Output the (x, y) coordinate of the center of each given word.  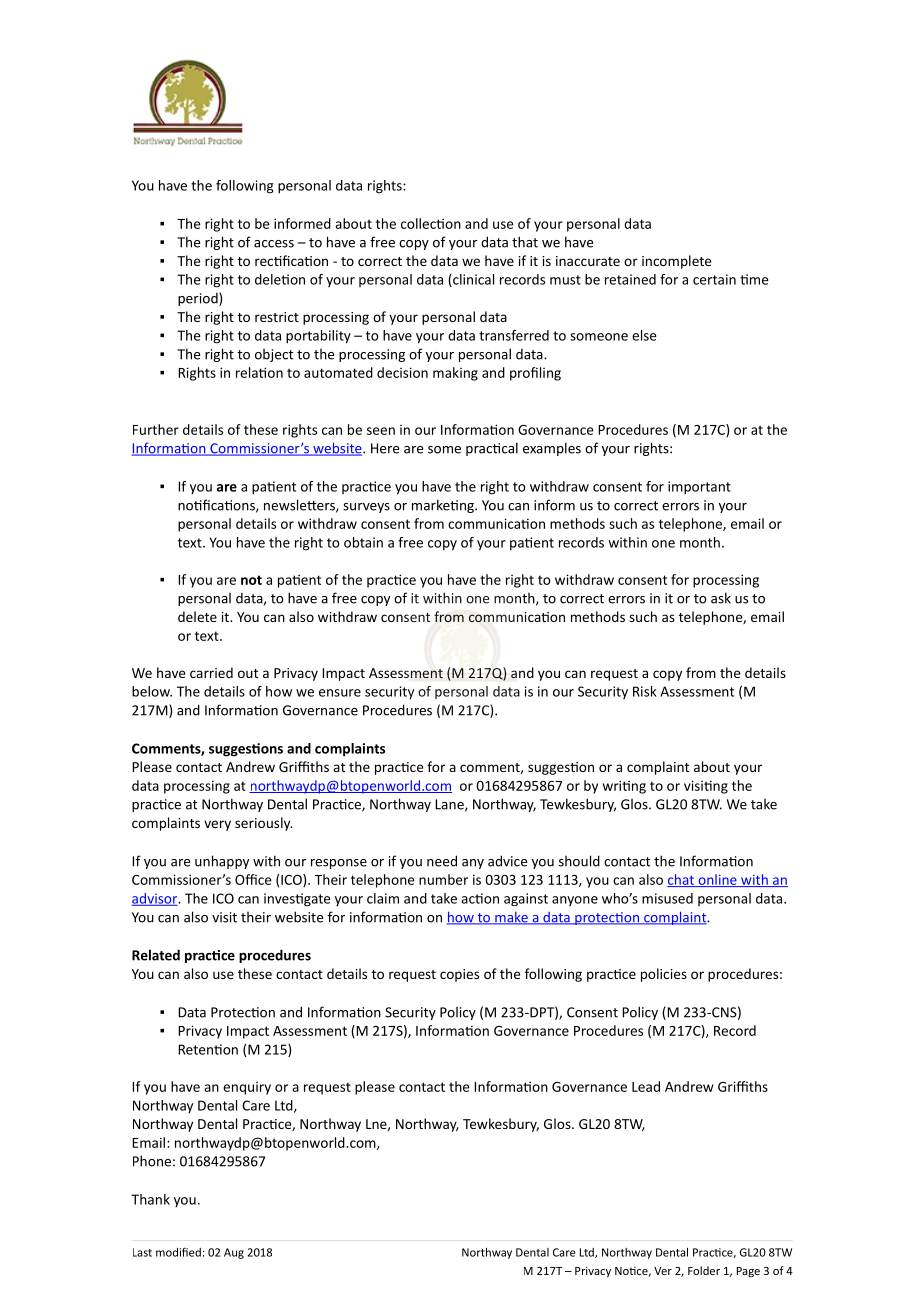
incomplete (676, 262)
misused (667, 898)
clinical (472, 280)
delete (197, 616)
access (274, 244)
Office (253, 879)
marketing (444, 506)
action (480, 898)
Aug (234, 1253)
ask (721, 598)
